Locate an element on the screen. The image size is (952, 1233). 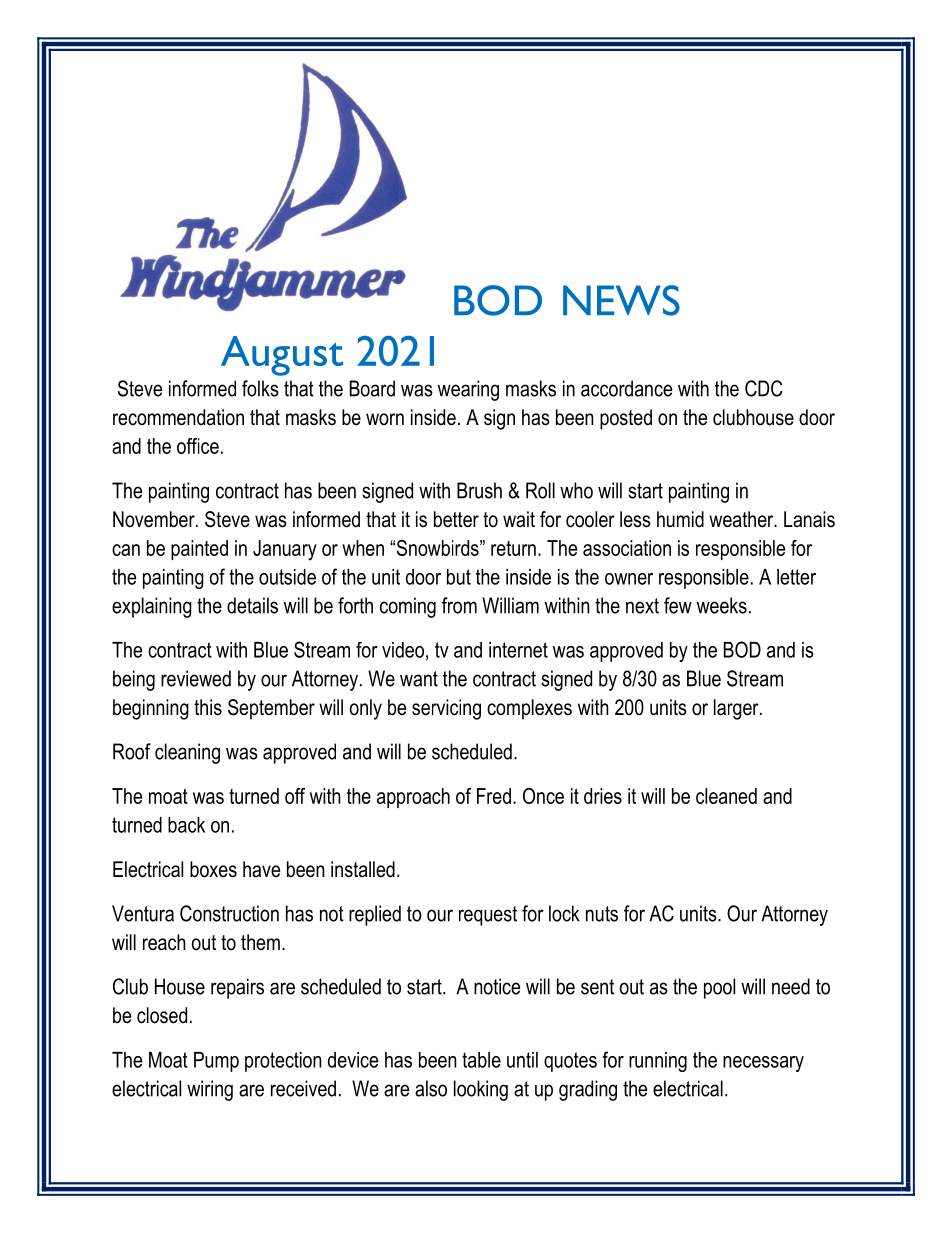
wearing is located at coordinates (468, 390).
